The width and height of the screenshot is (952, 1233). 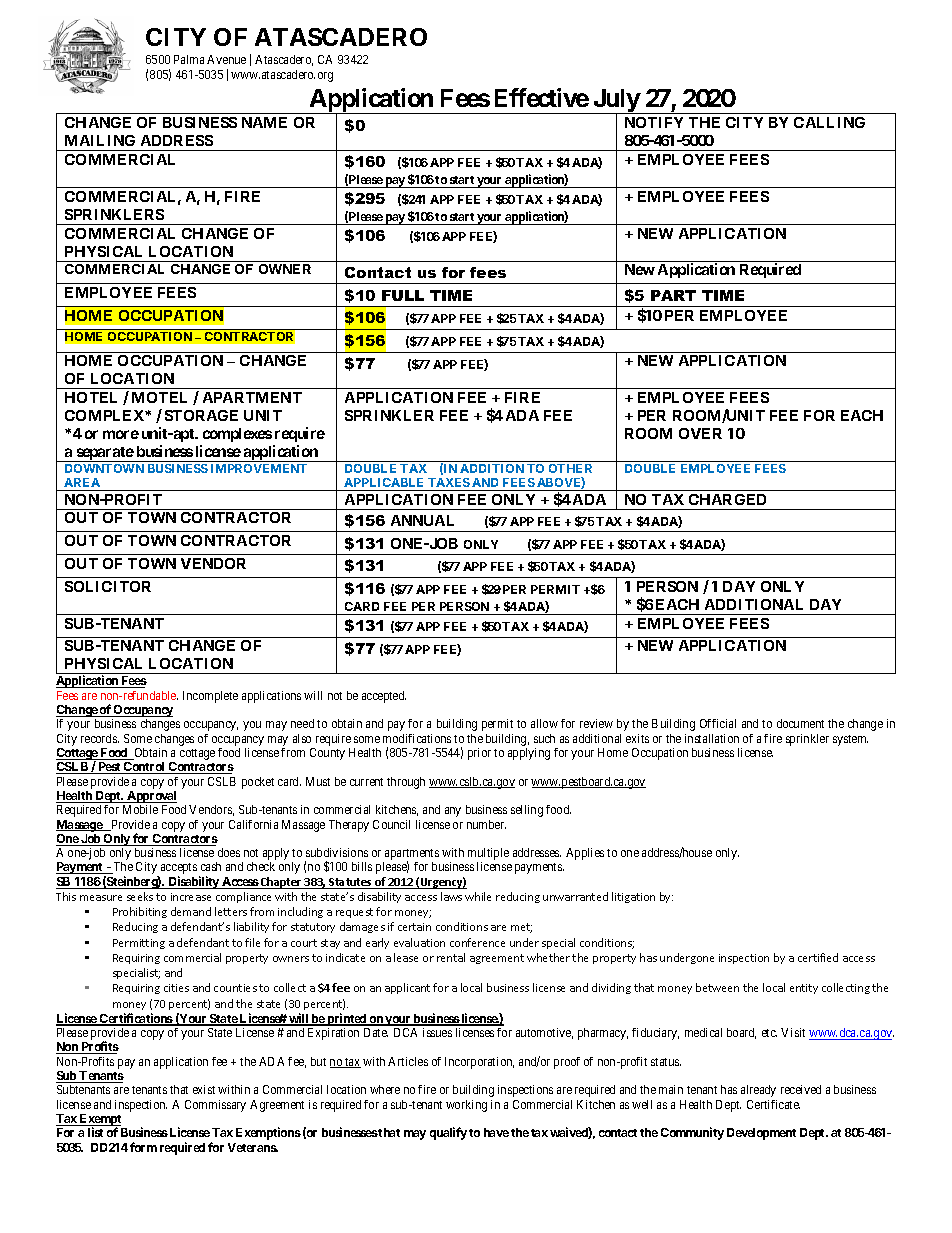 I want to click on CALLING, so click(x=829, y=122).
